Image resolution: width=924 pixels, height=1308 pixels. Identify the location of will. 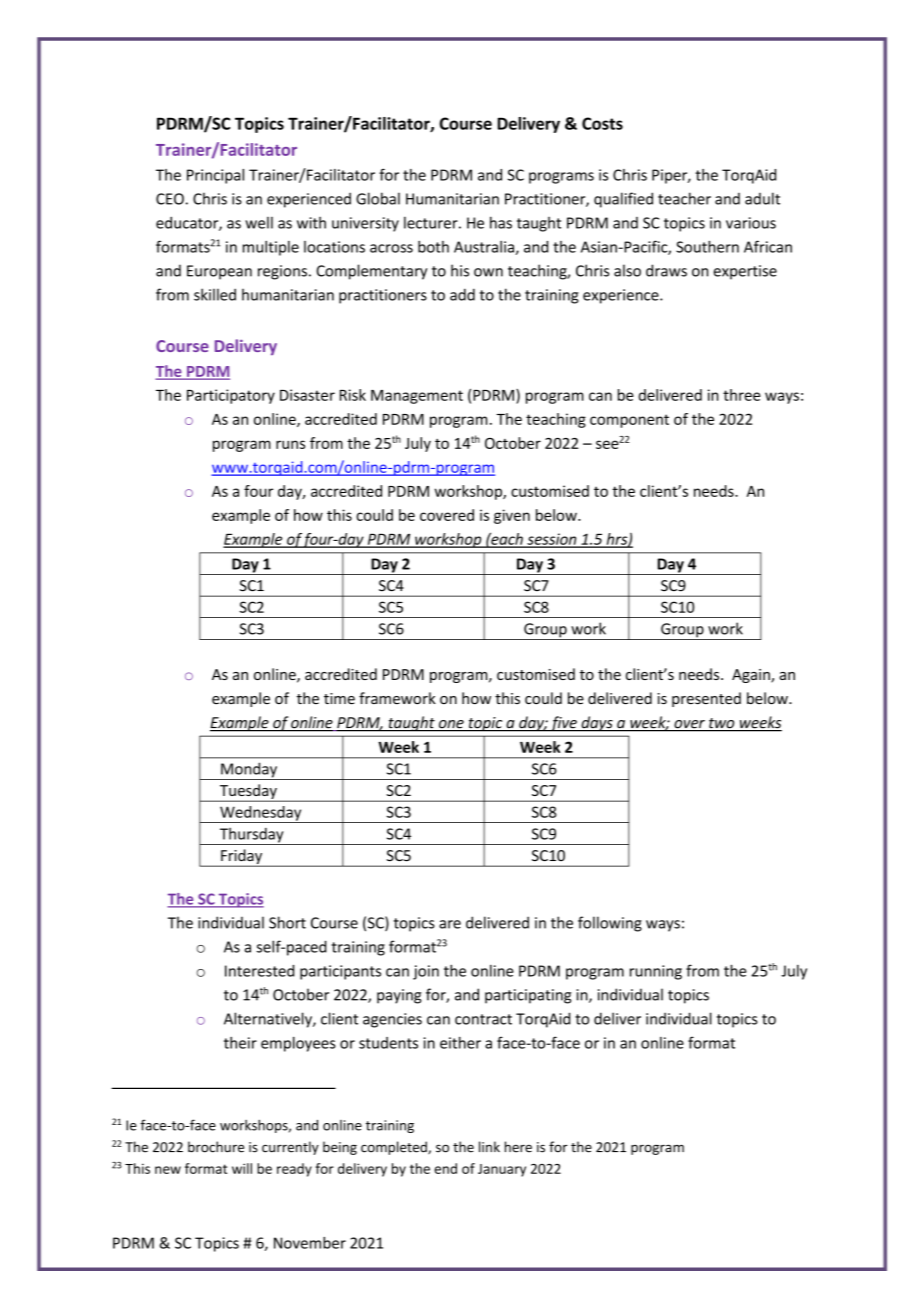
(242, 1168).
